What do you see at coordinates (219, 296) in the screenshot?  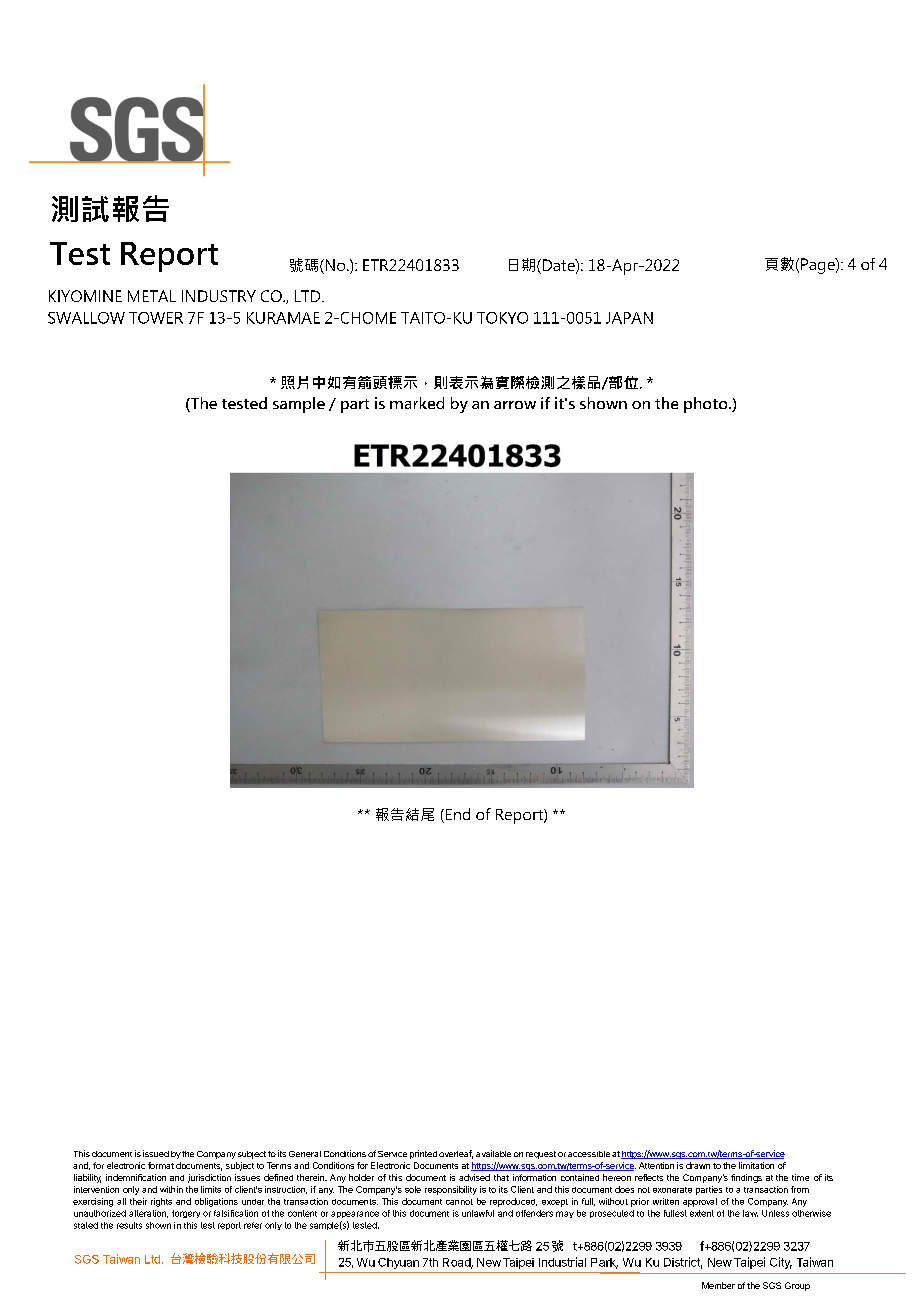 I see `INDUSTRY` at bounding box center [219, 296].
